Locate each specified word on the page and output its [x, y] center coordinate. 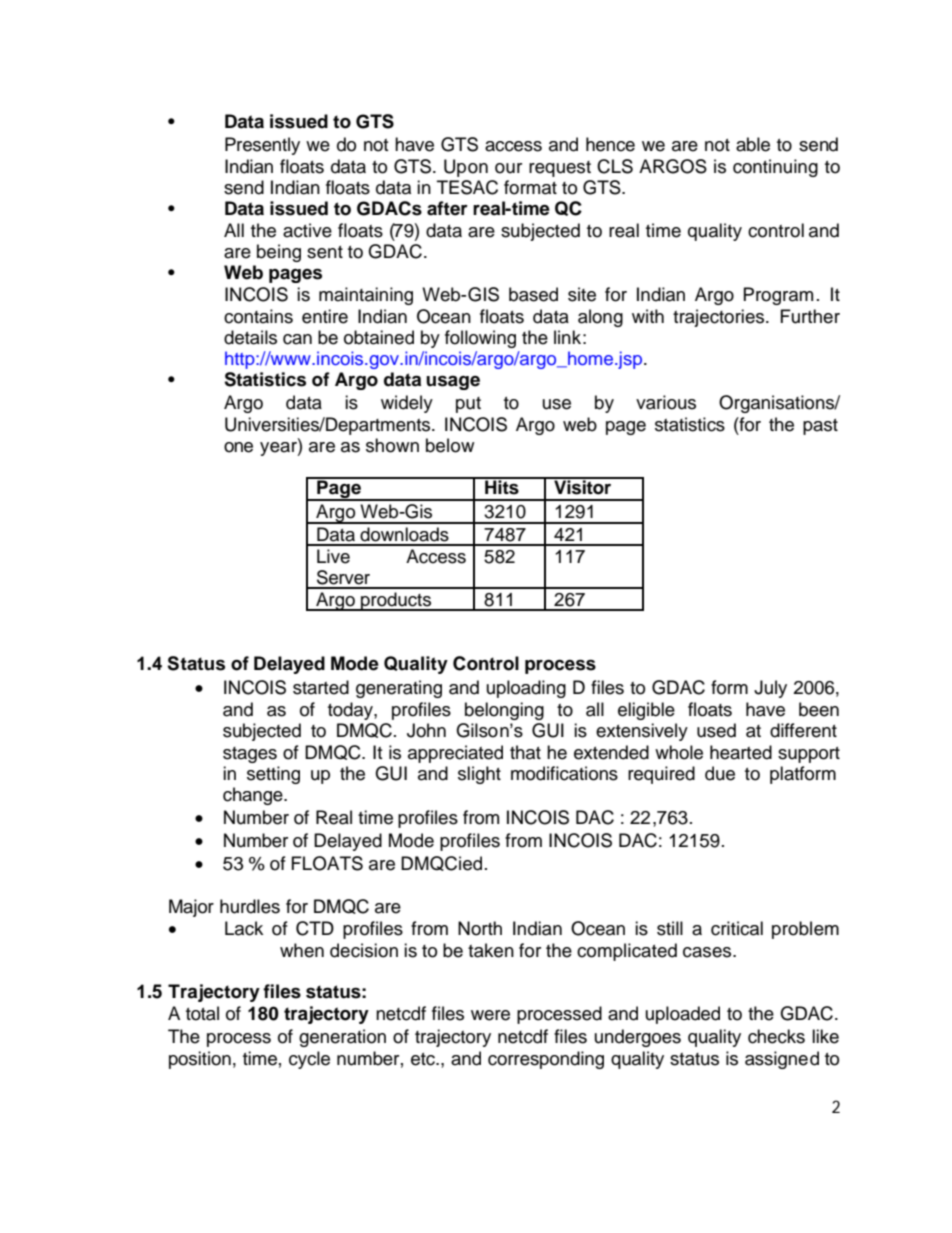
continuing [775, 168]
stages [250, 755]
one [238, 447]
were [490, 1015]
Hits [502, 486]
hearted [741, 752]
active [307, 230]
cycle [309, 1060]
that [525, 752]
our [508, 168]
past [820, 427]
